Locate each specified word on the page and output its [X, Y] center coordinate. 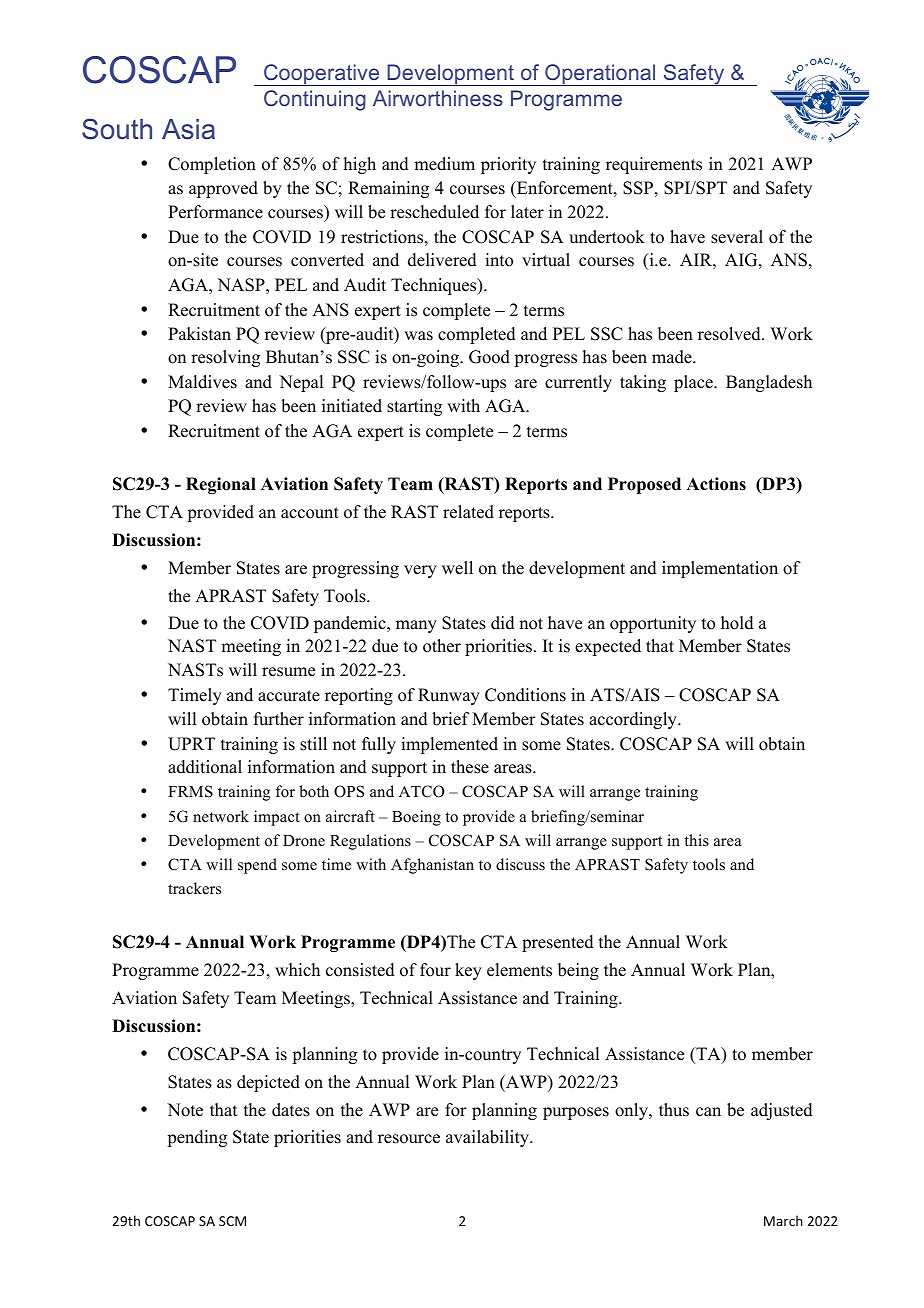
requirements [654, 165]
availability [488, 1138]
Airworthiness [438, 98]
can [708, 1112]
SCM [232, 1221]
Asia [188, 129]
